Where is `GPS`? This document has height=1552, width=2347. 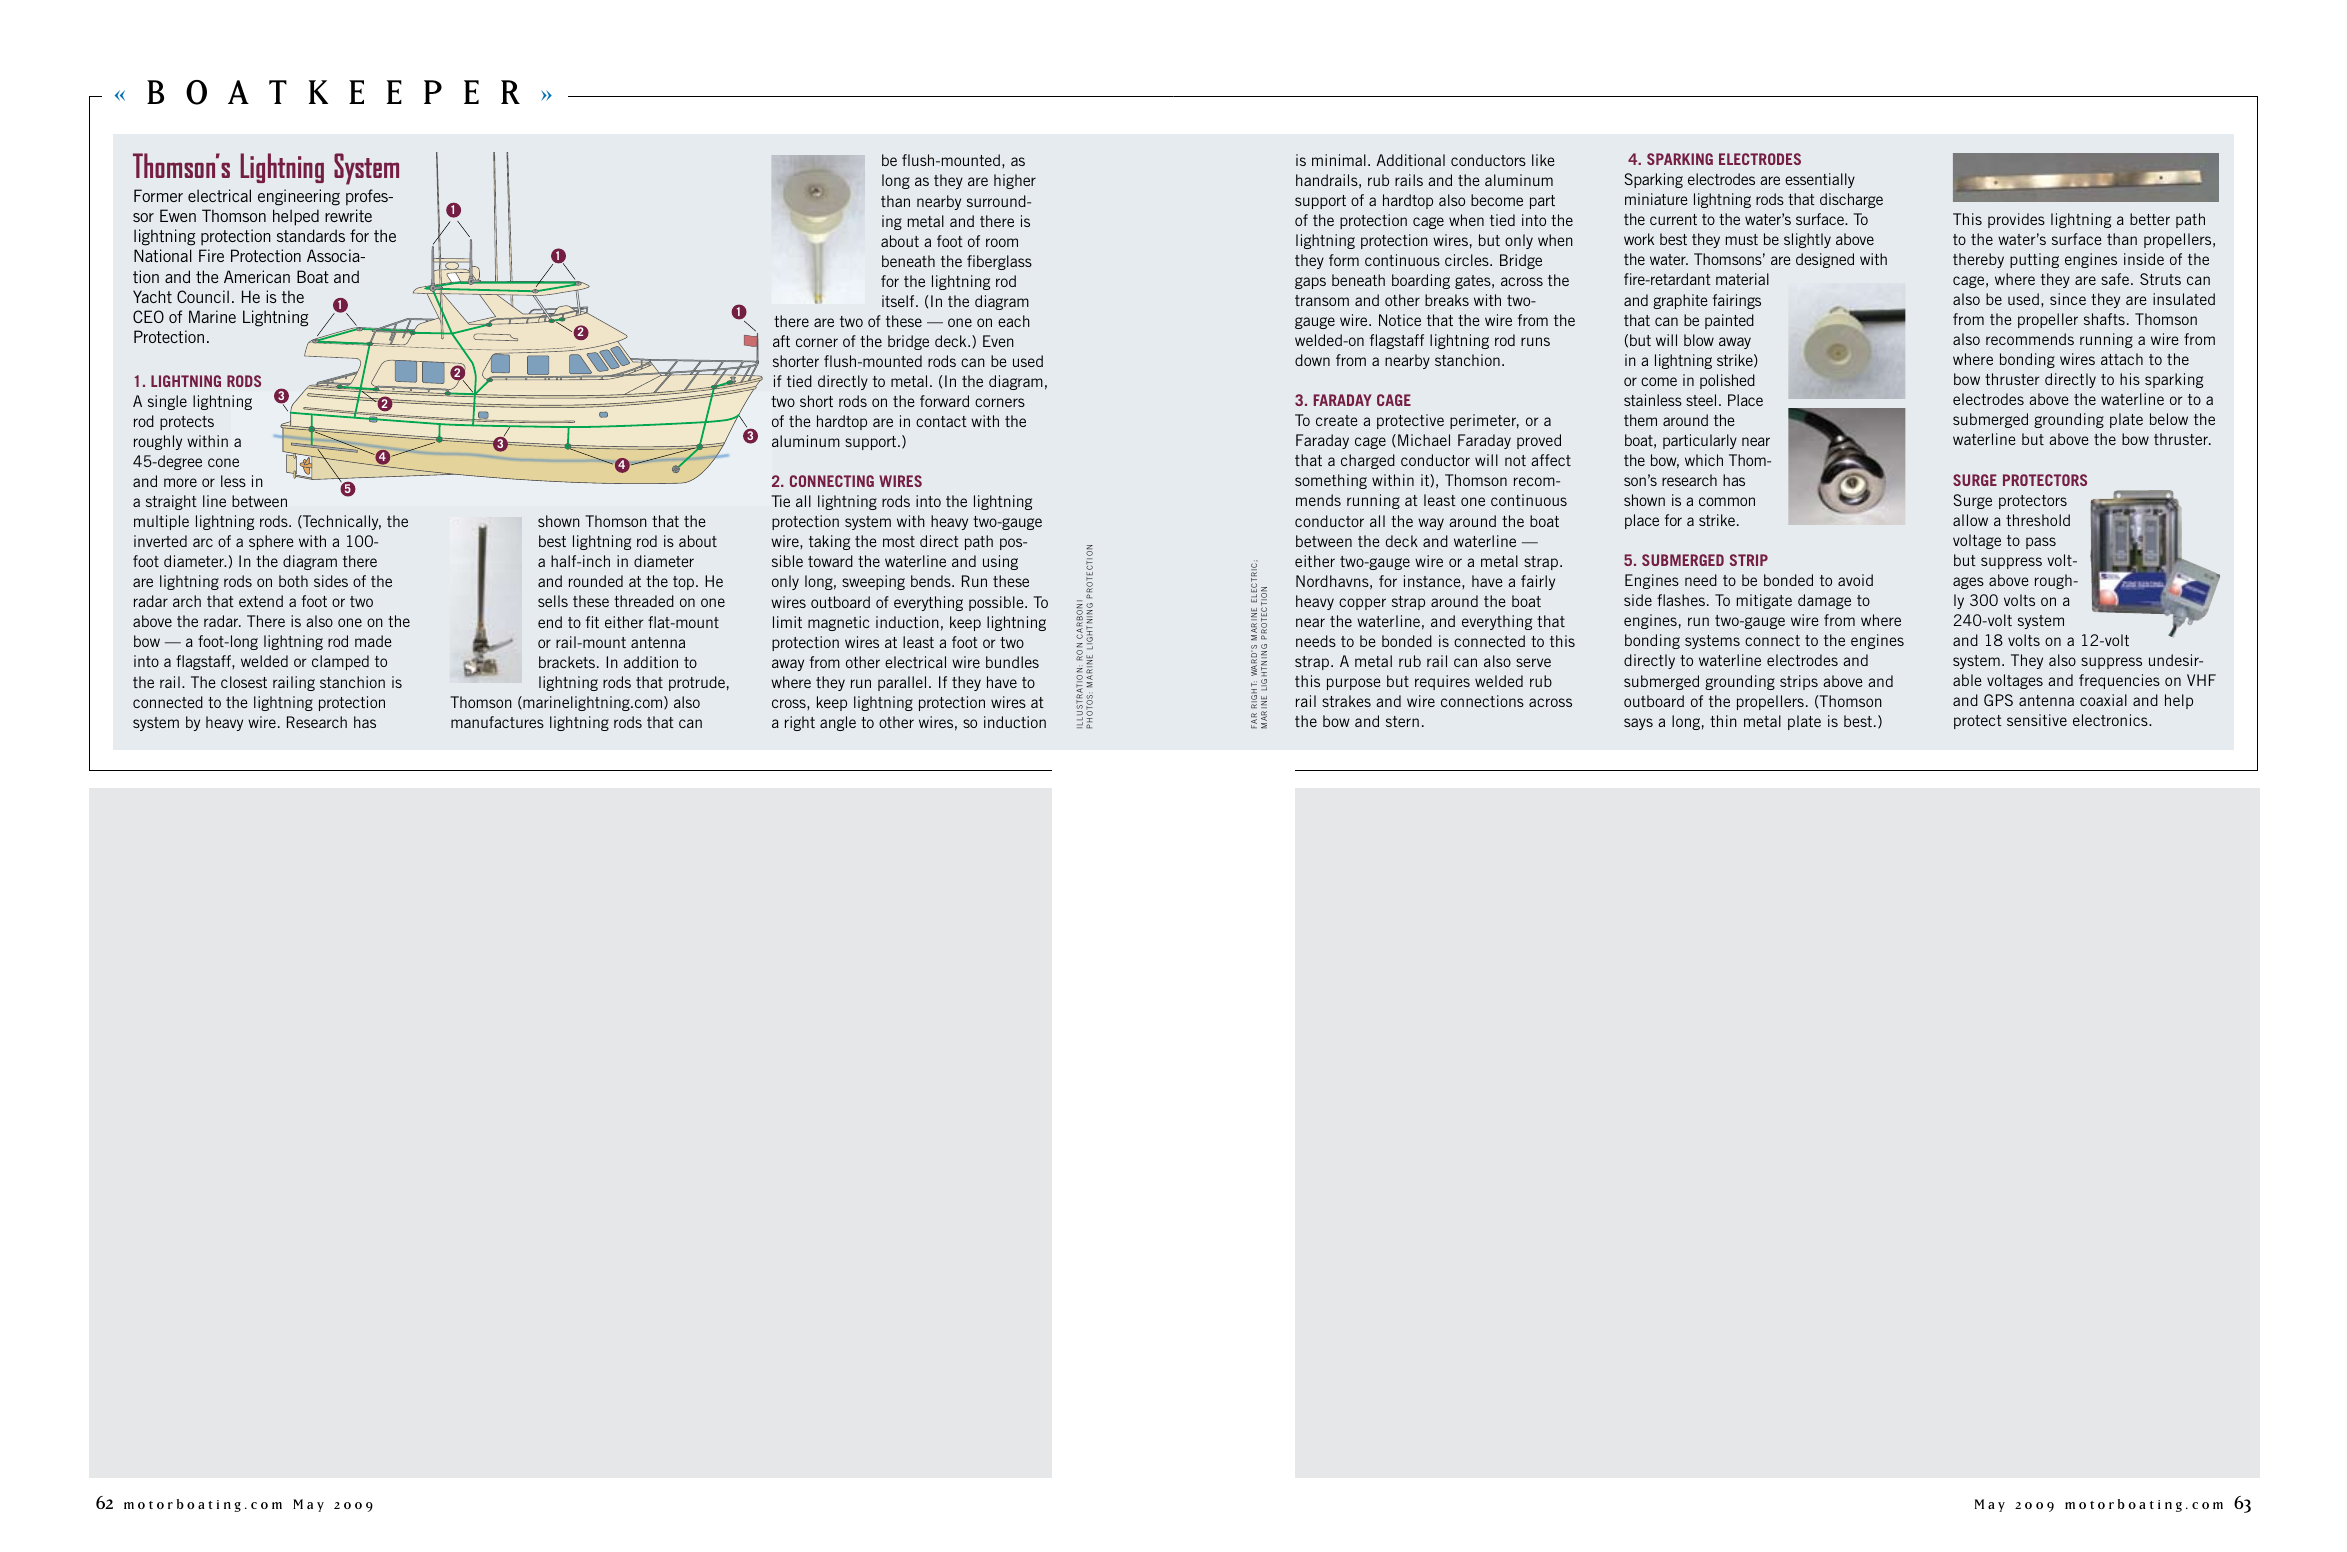 GPS is located at coordinates (1998, 700).
